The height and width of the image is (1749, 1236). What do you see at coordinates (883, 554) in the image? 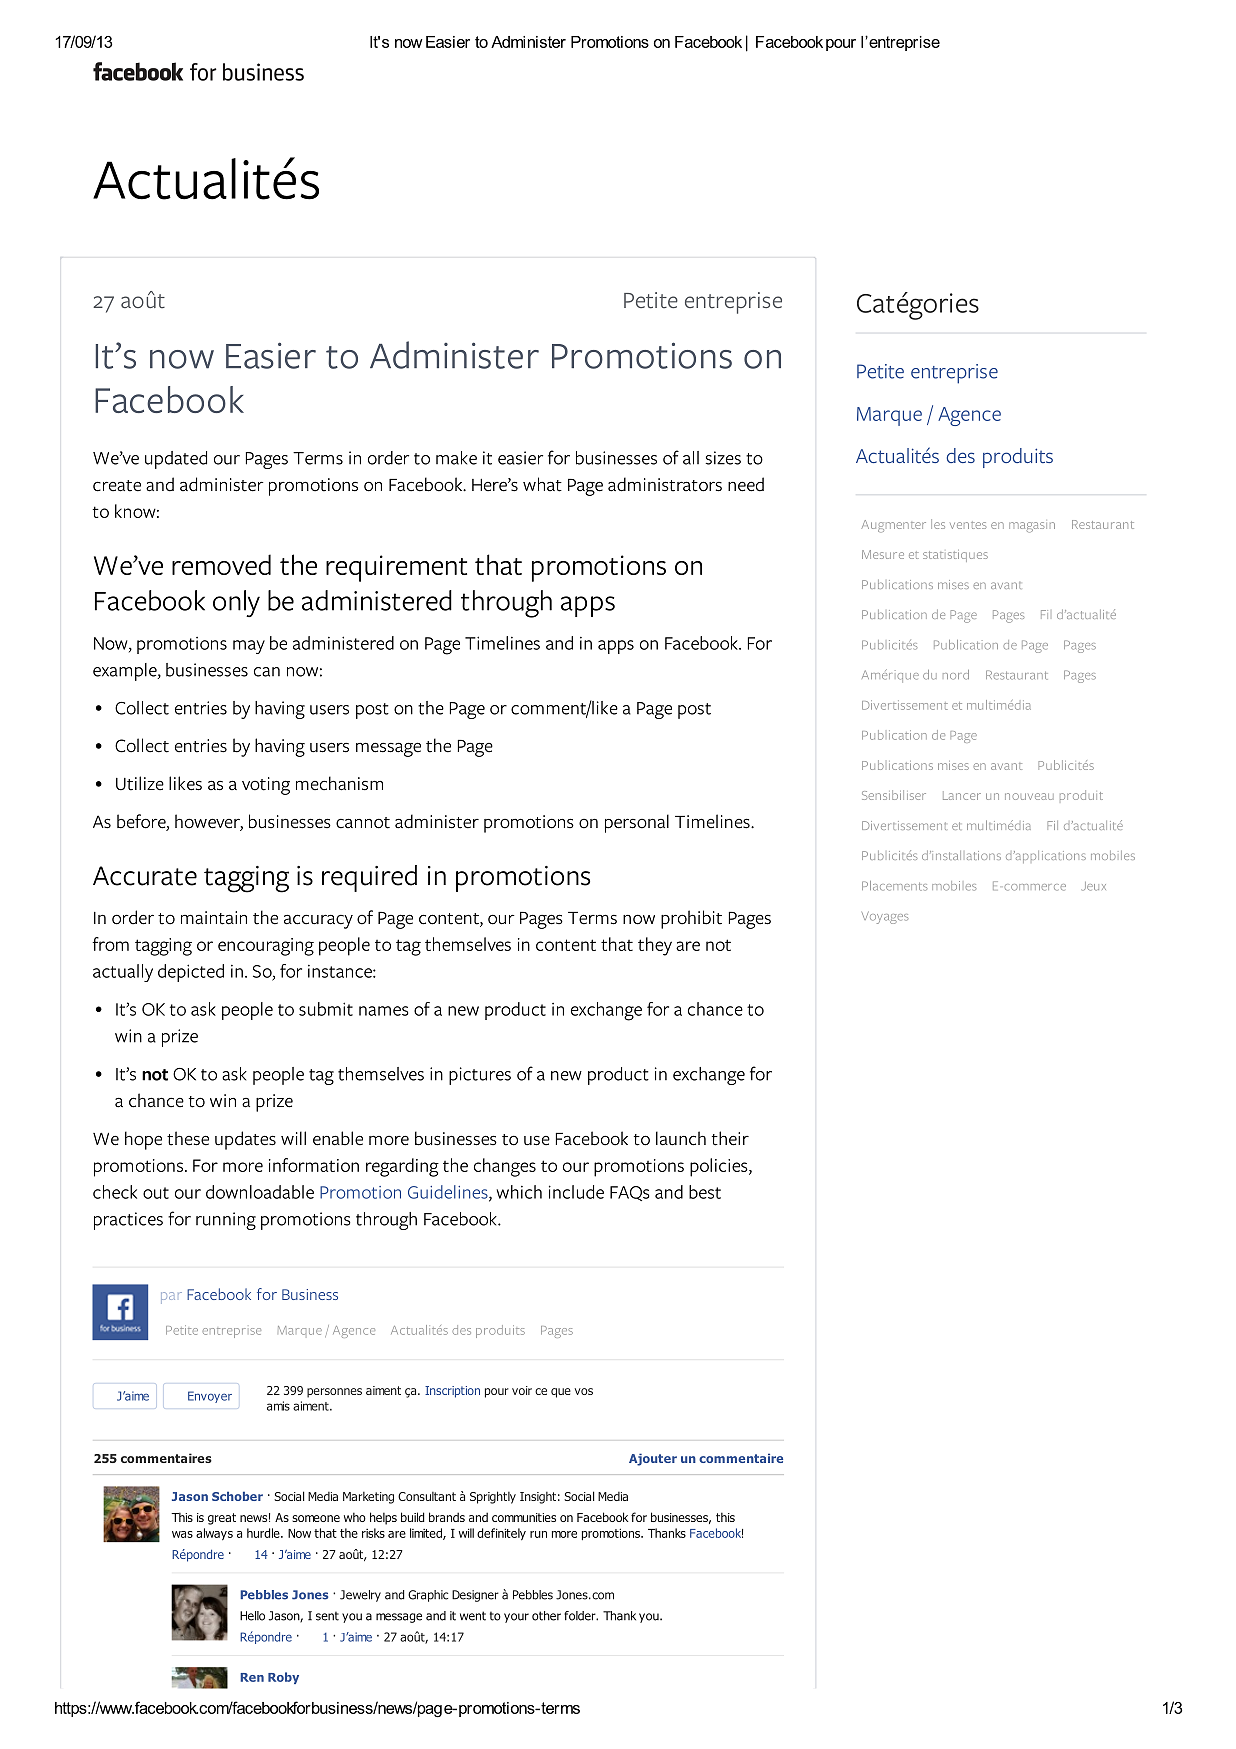
I see `Mesure` at bounding box center [883, 554].
